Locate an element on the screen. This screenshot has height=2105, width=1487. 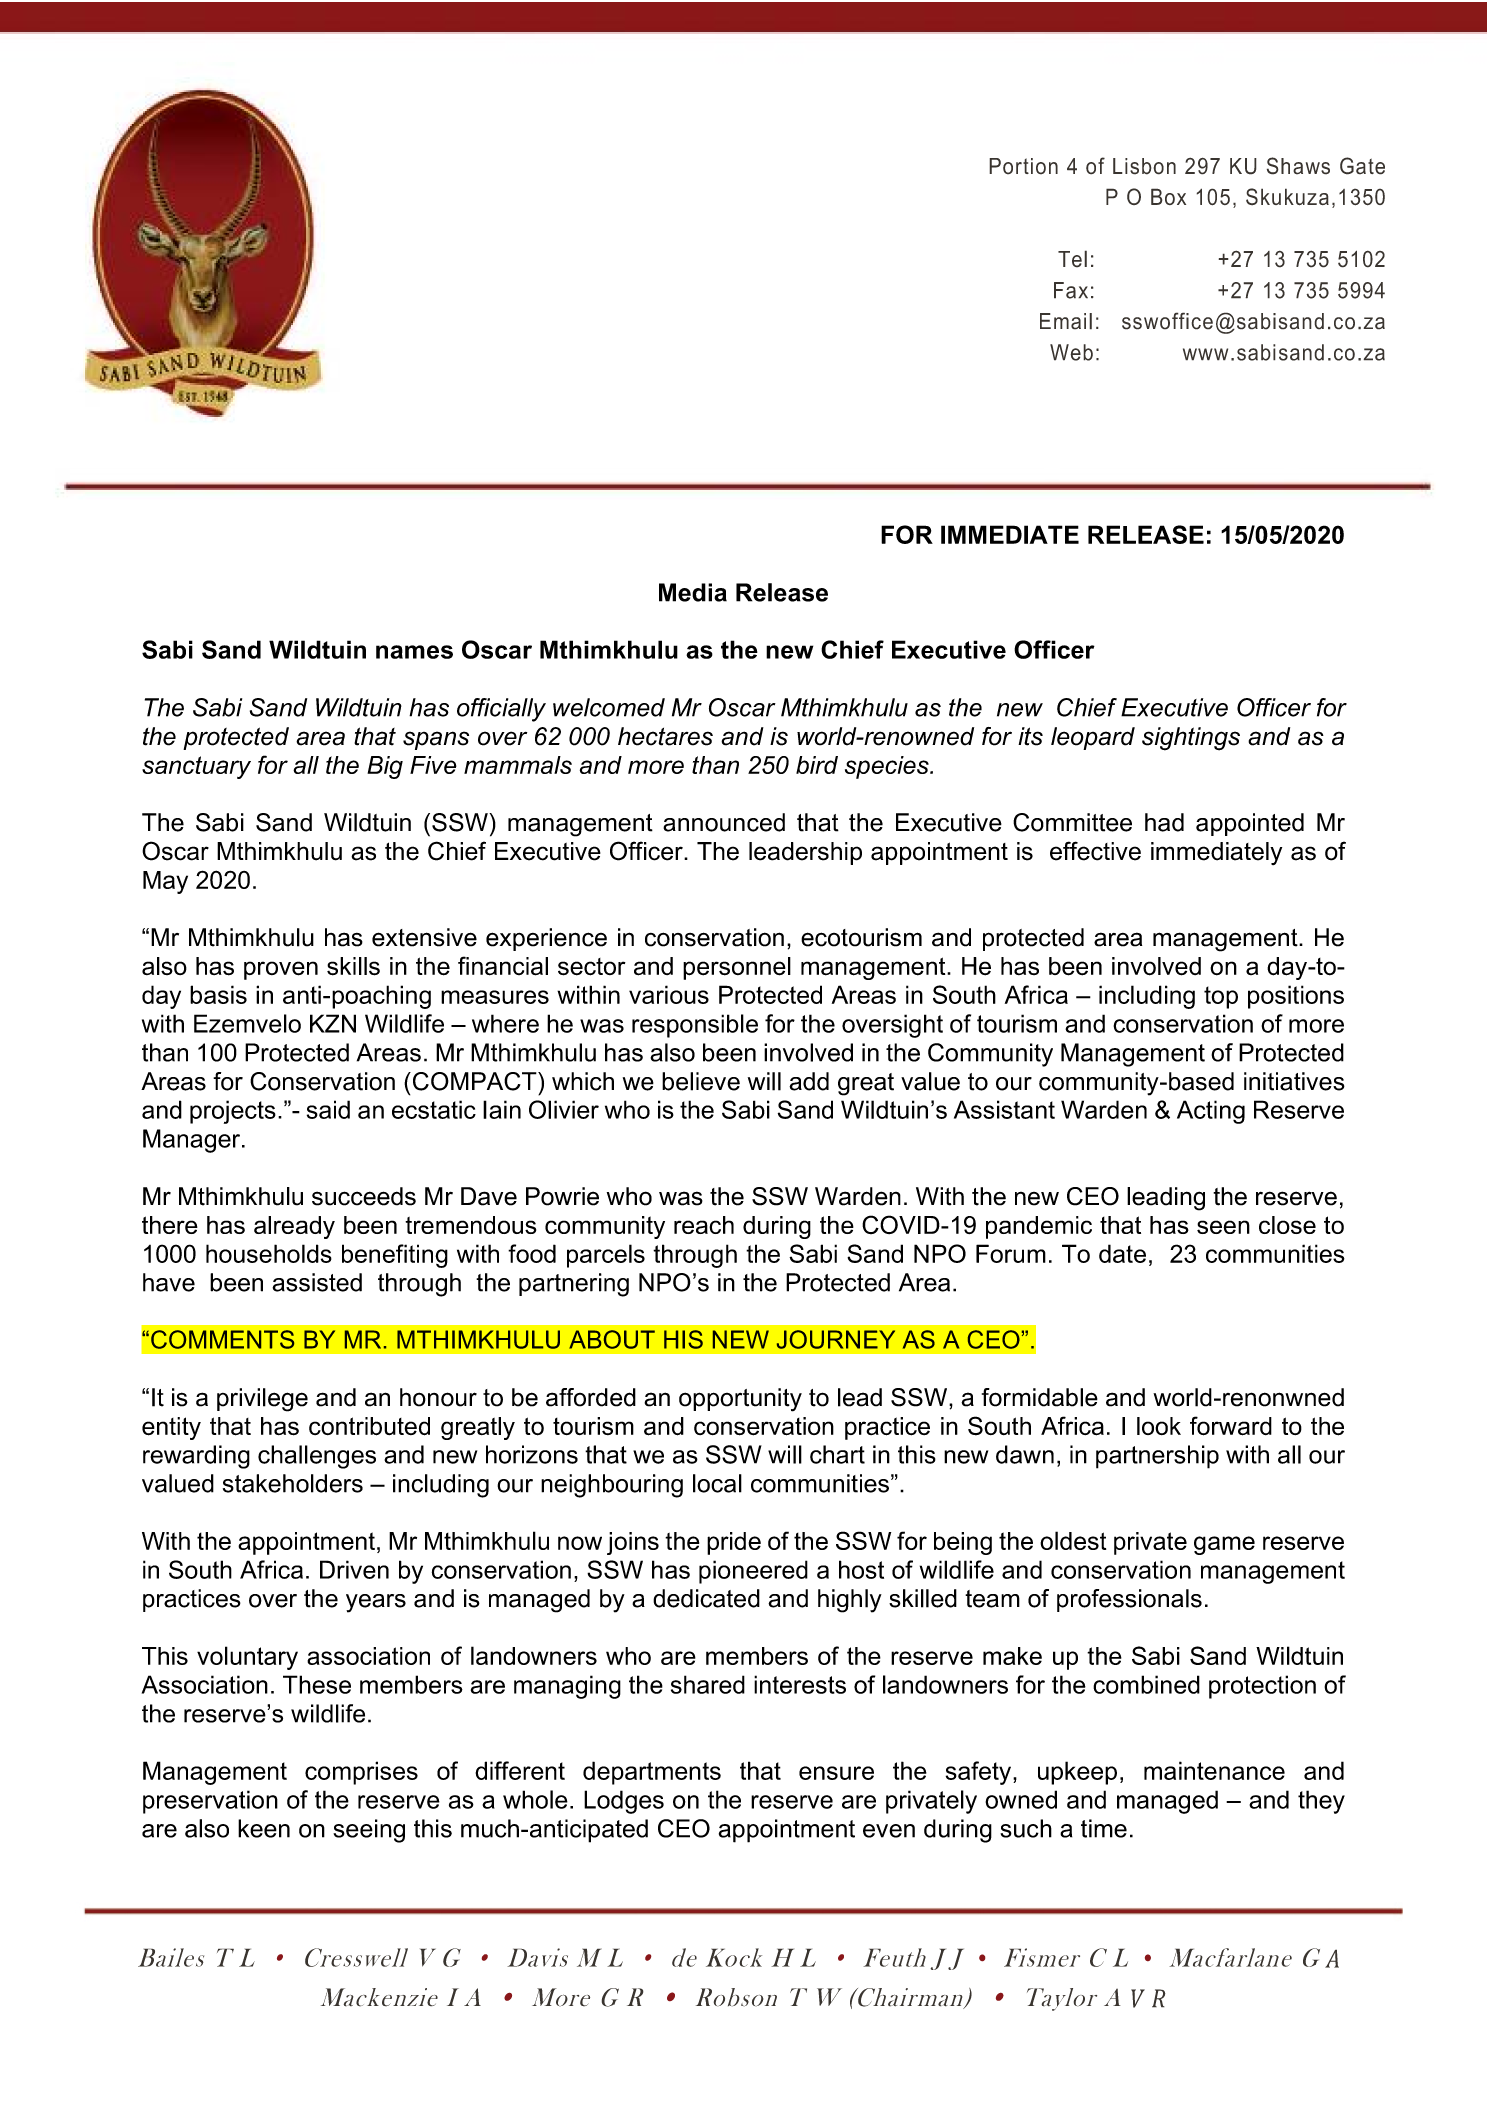
proven is located at coordinates (281, 970).
